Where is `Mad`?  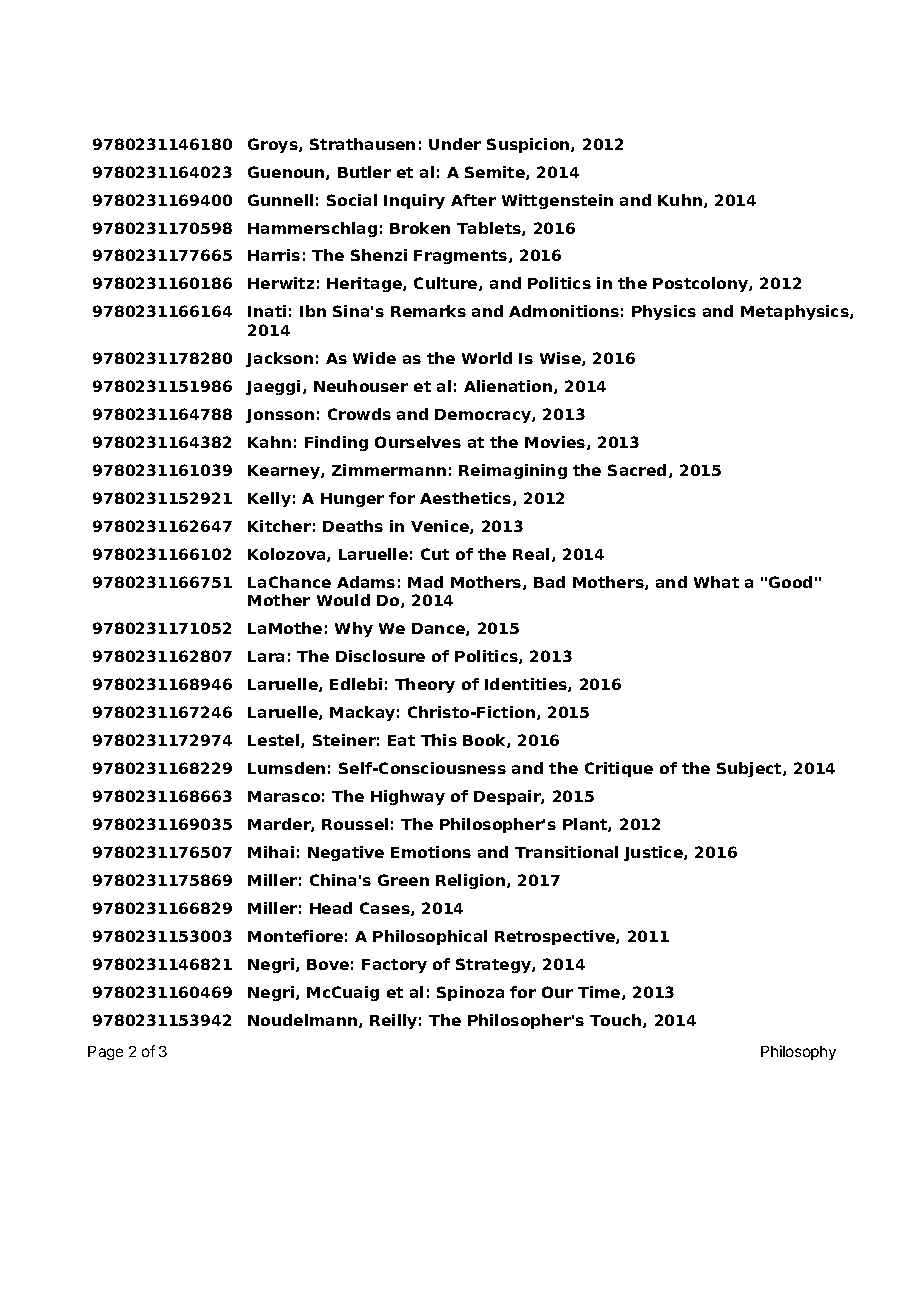 Mad is located at coordinates (425, 582).
